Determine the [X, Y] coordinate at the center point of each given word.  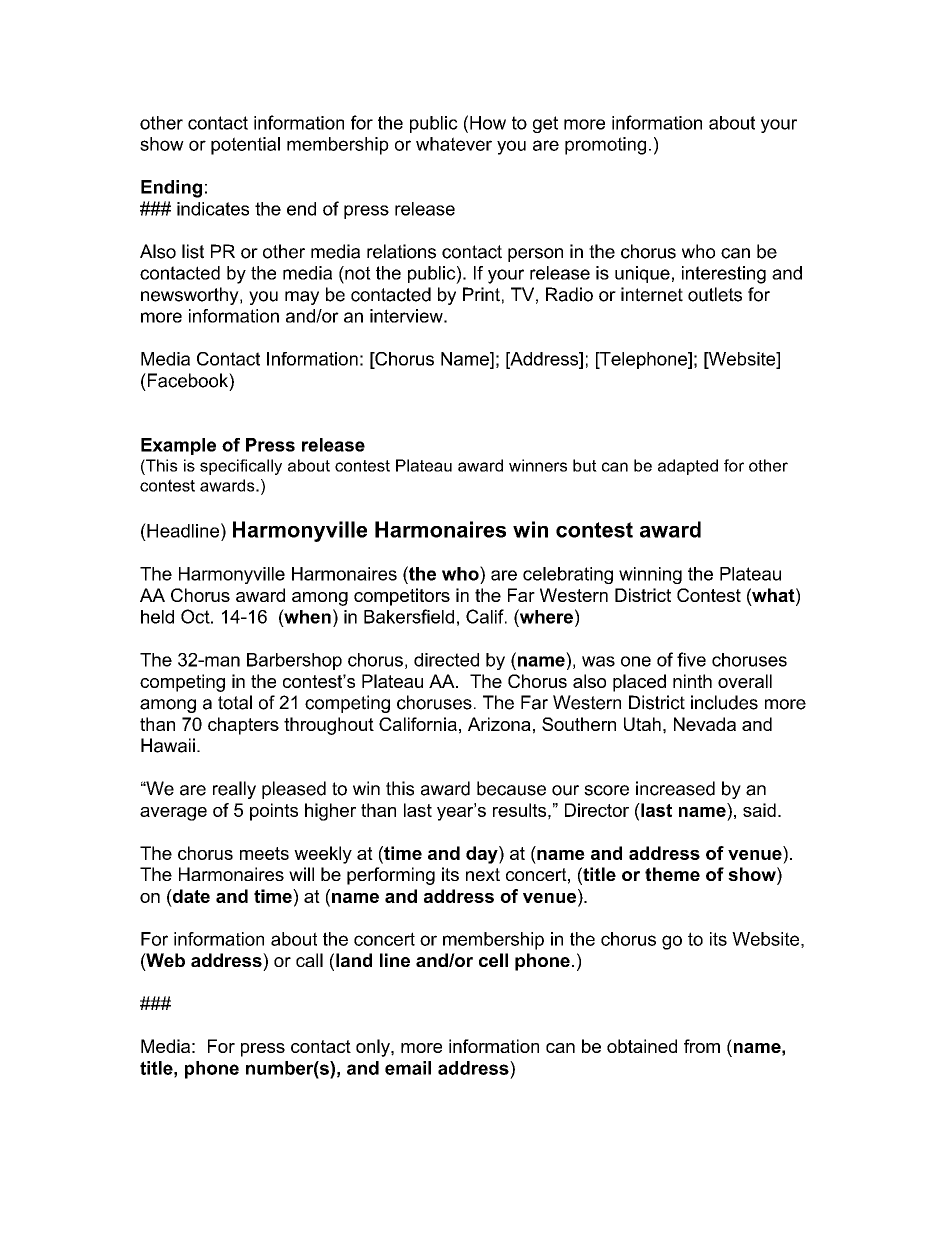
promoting [605, 146]
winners [538, 465]
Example [178, 446]
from [702, 1046]
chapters [243, 726]
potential [245, 146]
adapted [688, 467]
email [408, 1068]
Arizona [499, 724]
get [545, 124]
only [374, 1048]
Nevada [705, 724]
